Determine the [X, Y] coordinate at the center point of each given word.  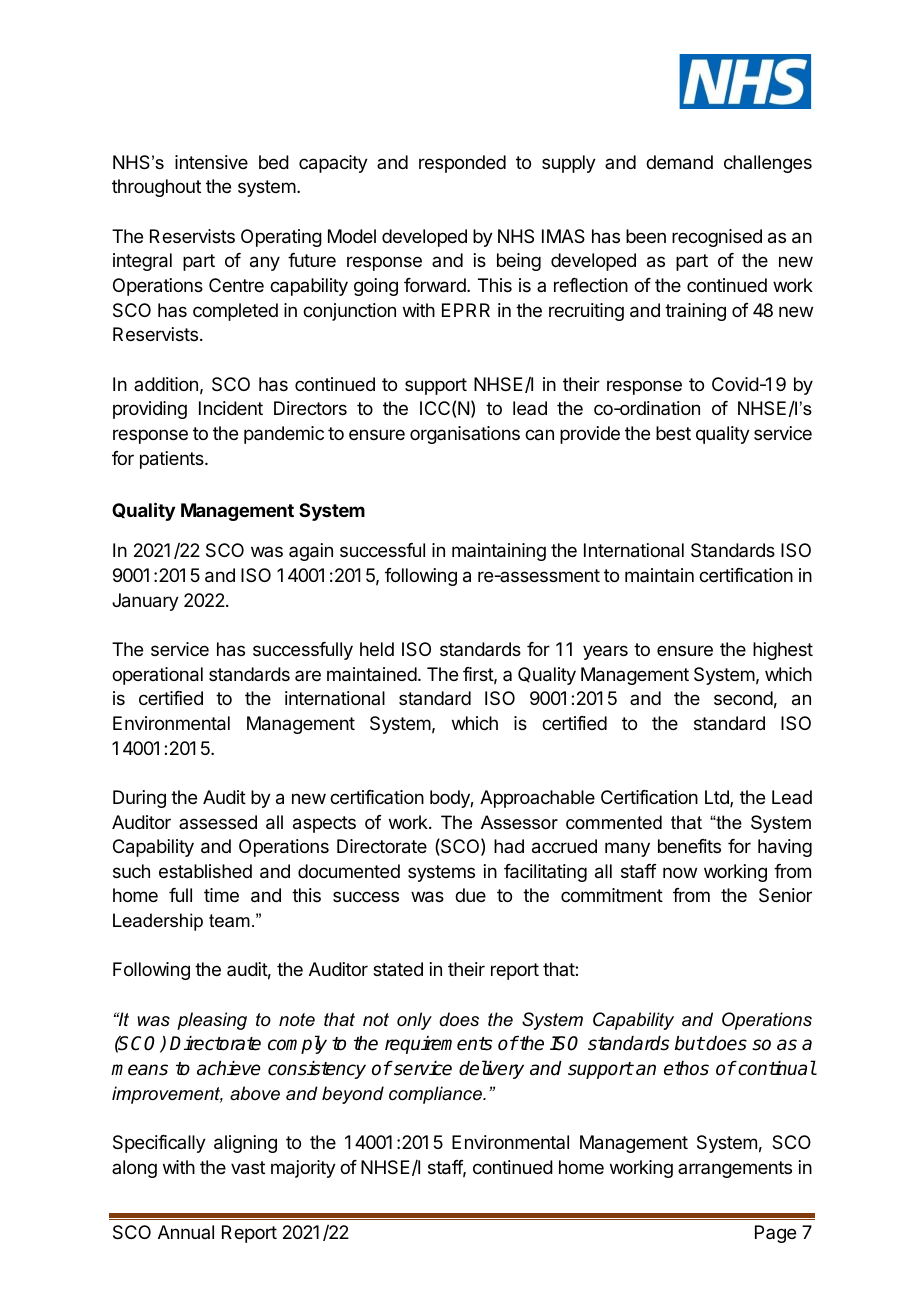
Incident [231, 408]
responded [462, 164]
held [377, 649]
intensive [211, 162]
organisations [465, 435]
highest [783, 651]
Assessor [519, 822]
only [414, 1021]
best [673, 433]
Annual [186, 1232]
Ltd [718, 798]
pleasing [212, 1021]
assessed [218, 822]
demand [679, 162]
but [689, 1043]
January [145, 602]
